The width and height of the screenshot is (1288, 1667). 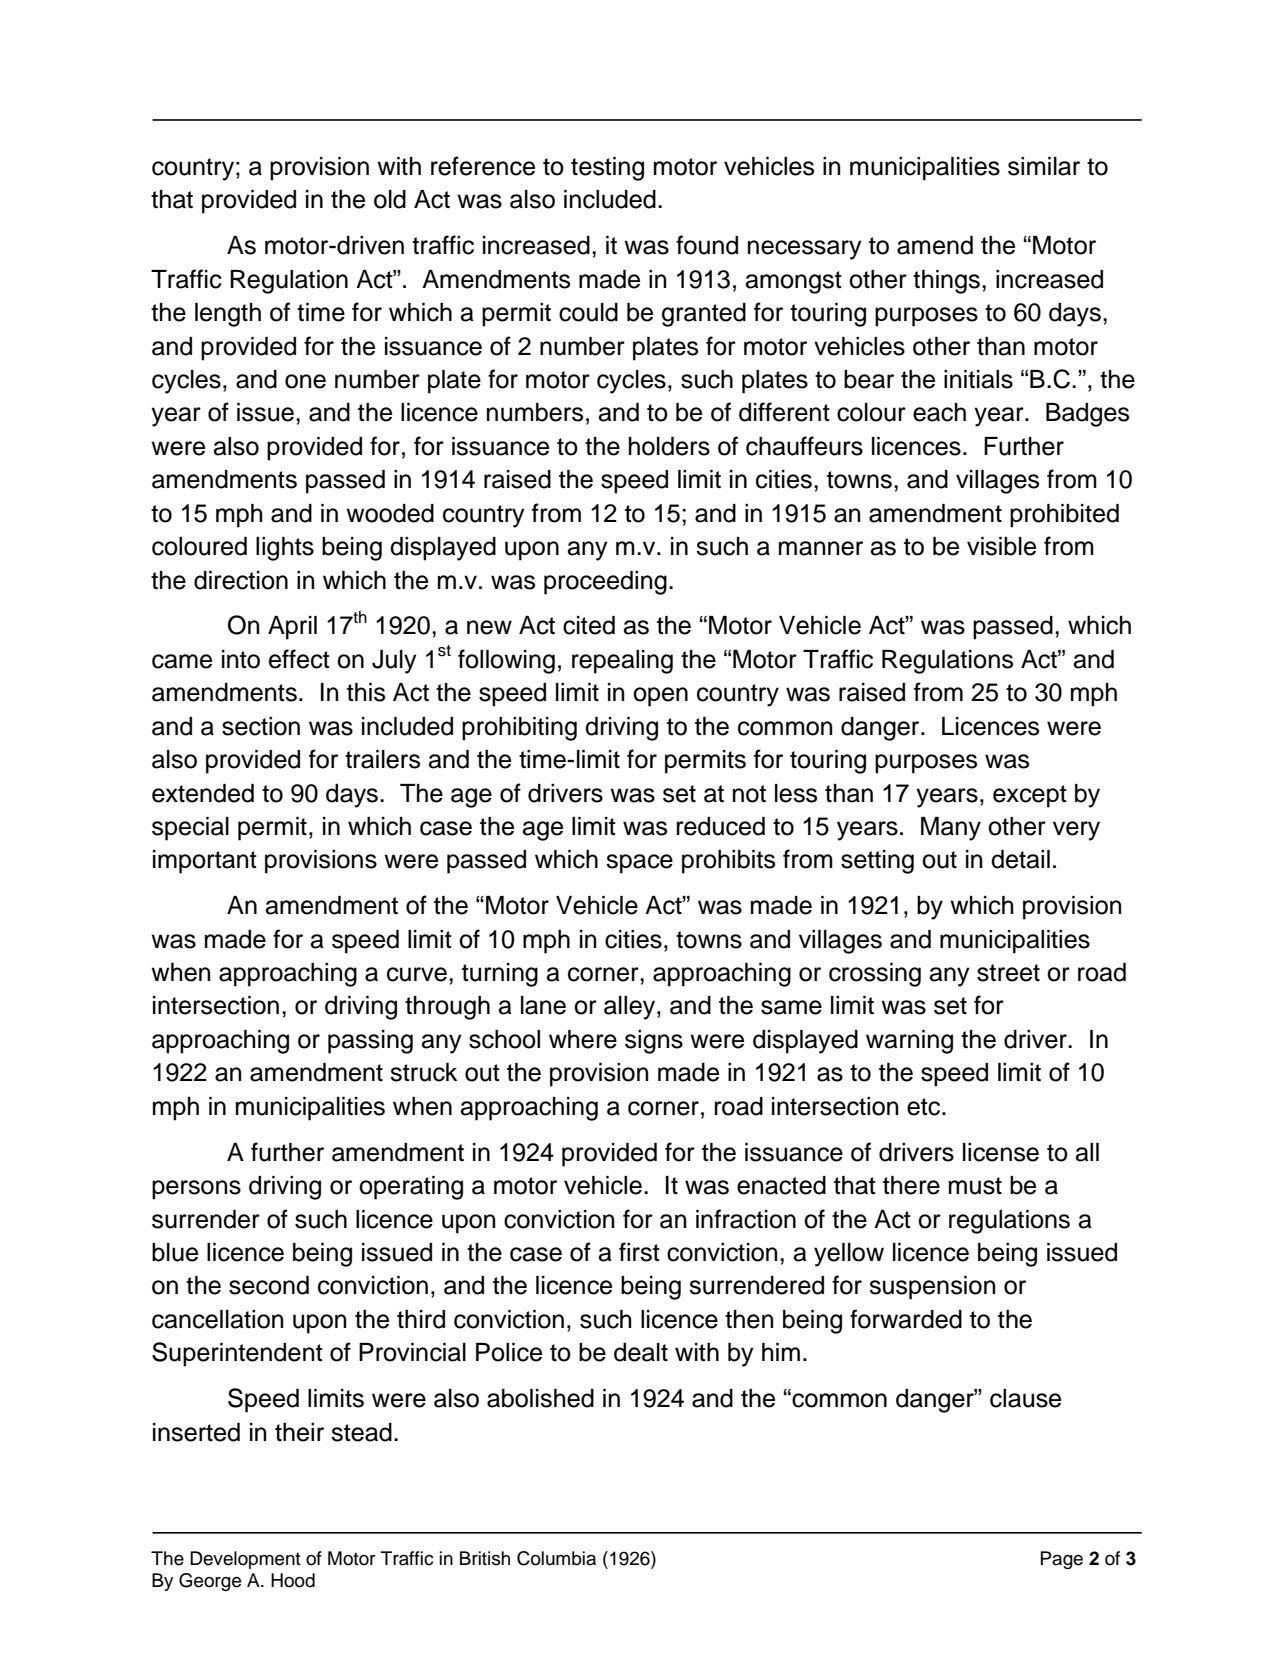 I want to click on Columbia, so click(x=556, y=1558).
